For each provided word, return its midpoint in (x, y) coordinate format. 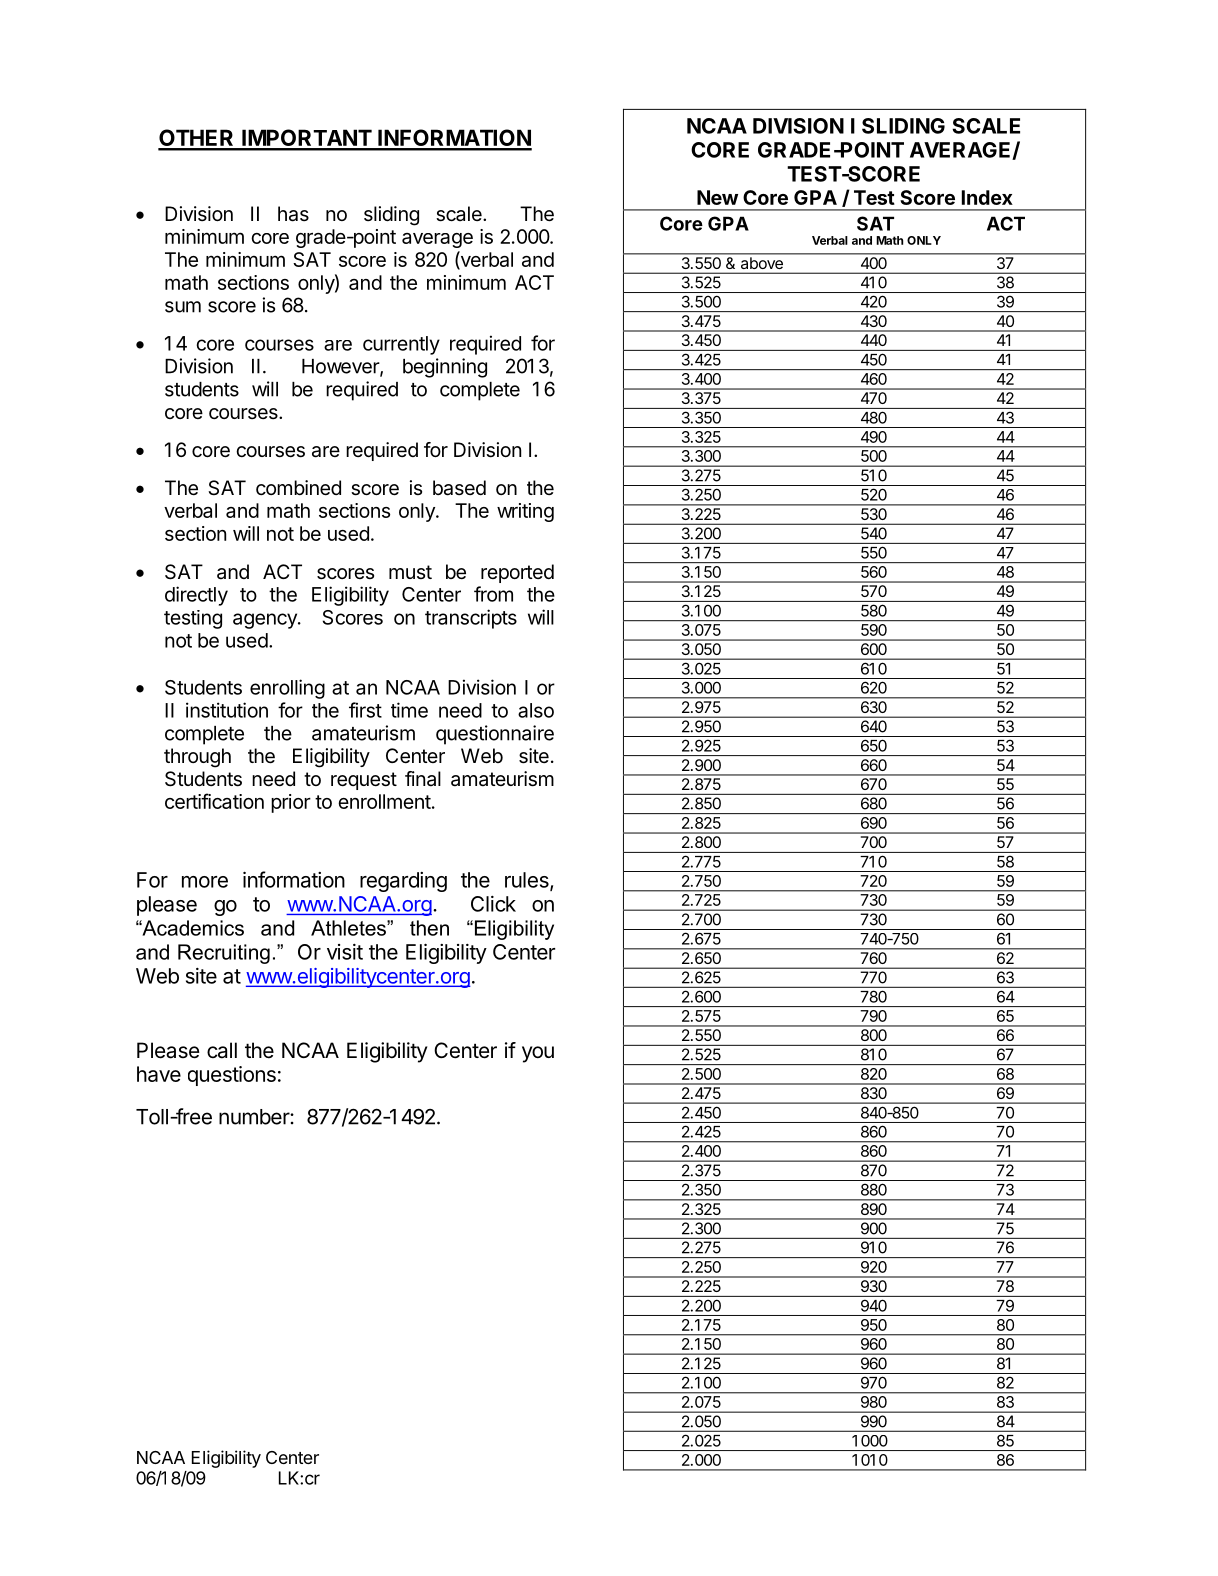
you (538, 1054)
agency (266, 621)
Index (987, 197)
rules (528, 881)
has (293, 214)
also (536, 710)
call (222, 1050)
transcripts (471, 619)
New (717, 197)
